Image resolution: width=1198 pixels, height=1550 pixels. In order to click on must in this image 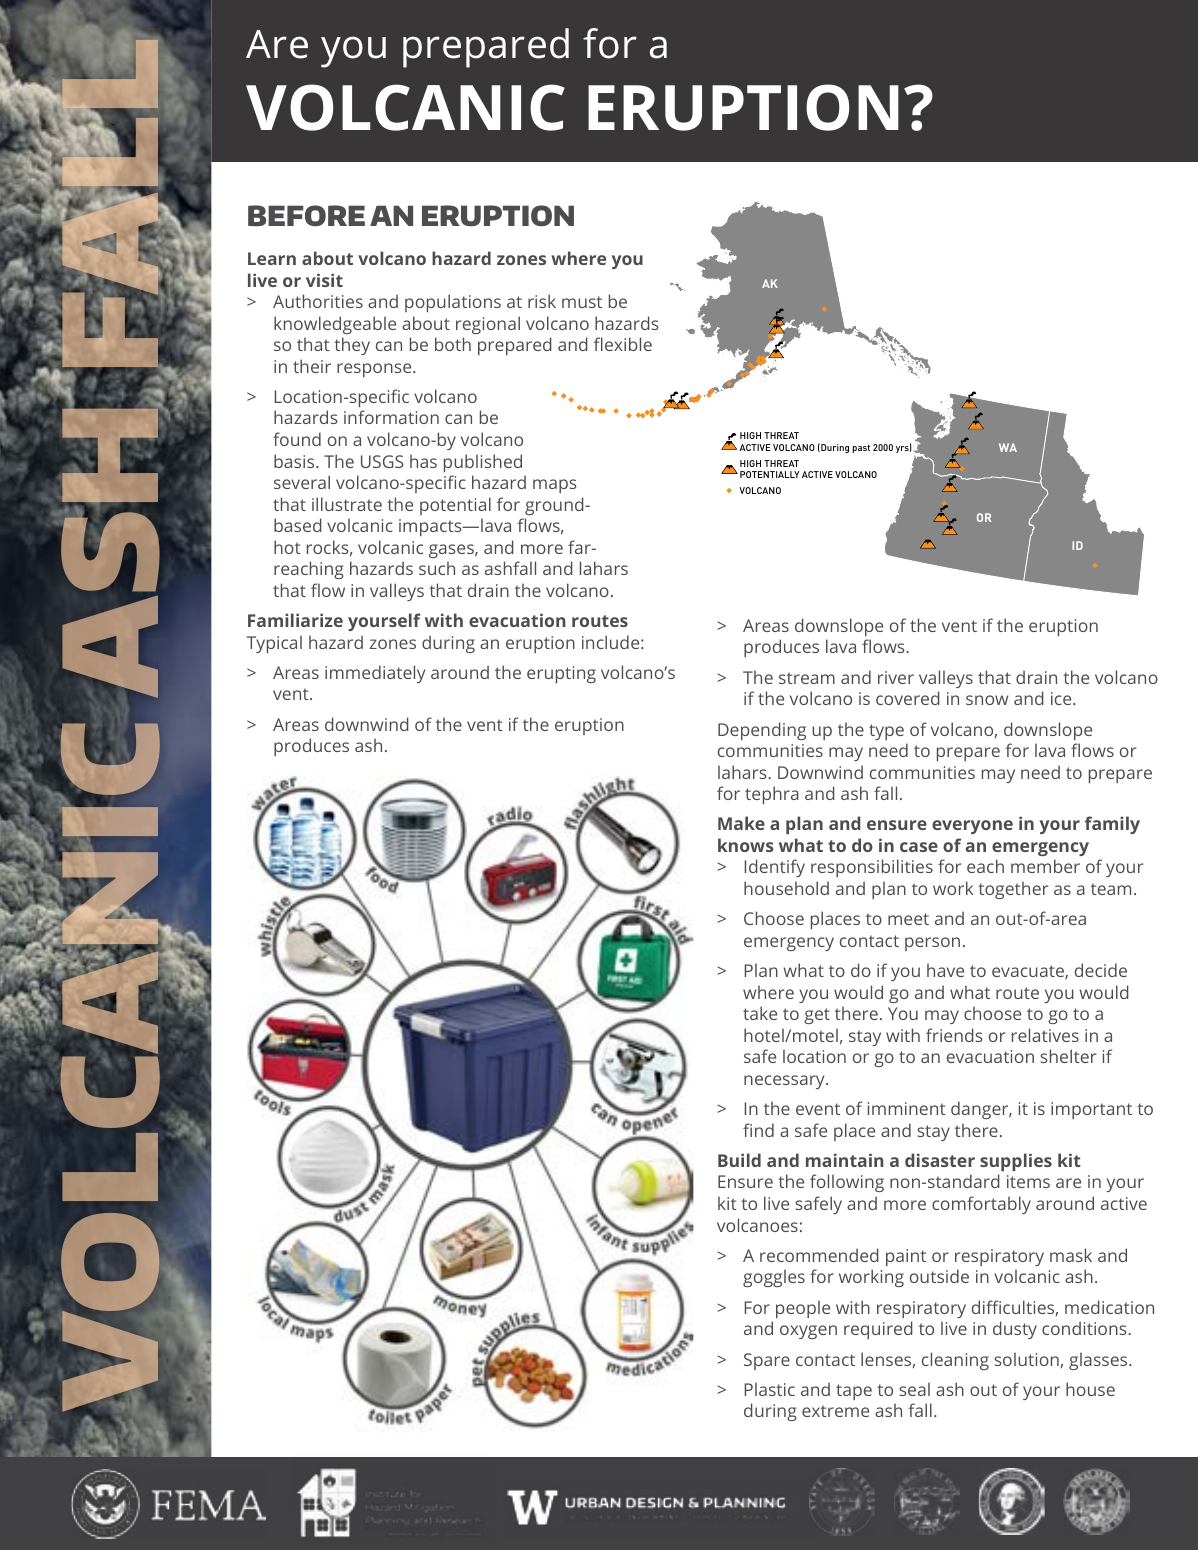, I will do `click(582, 302)`.
